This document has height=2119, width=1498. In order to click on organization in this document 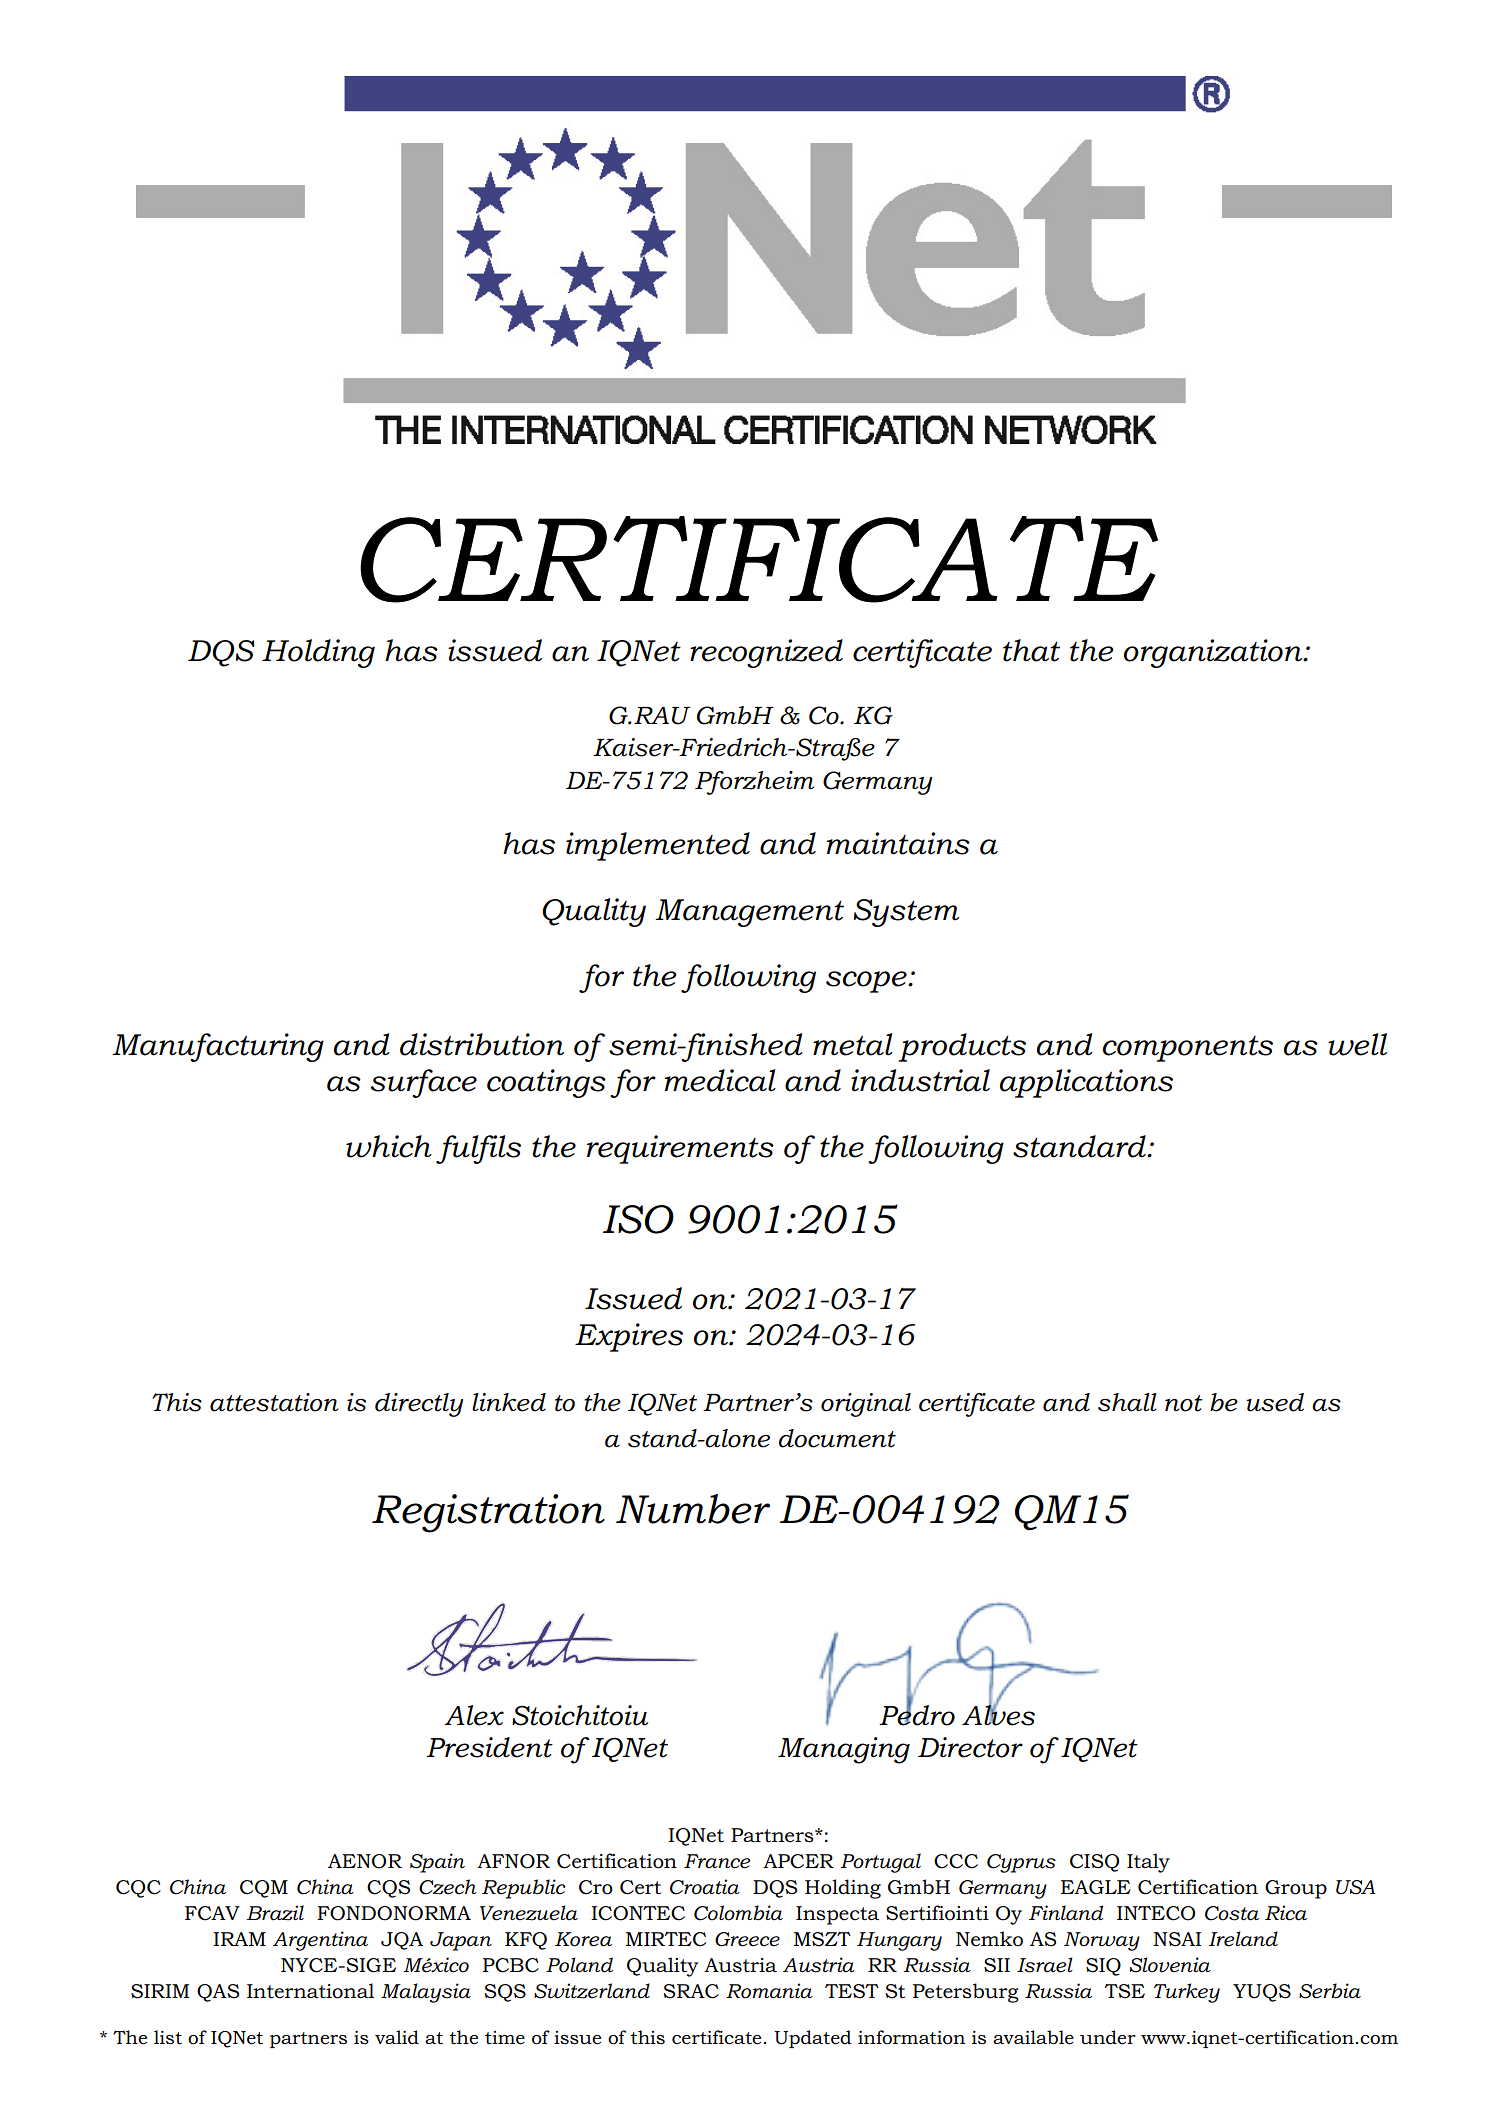, I will do `click(1214, 653)`.
